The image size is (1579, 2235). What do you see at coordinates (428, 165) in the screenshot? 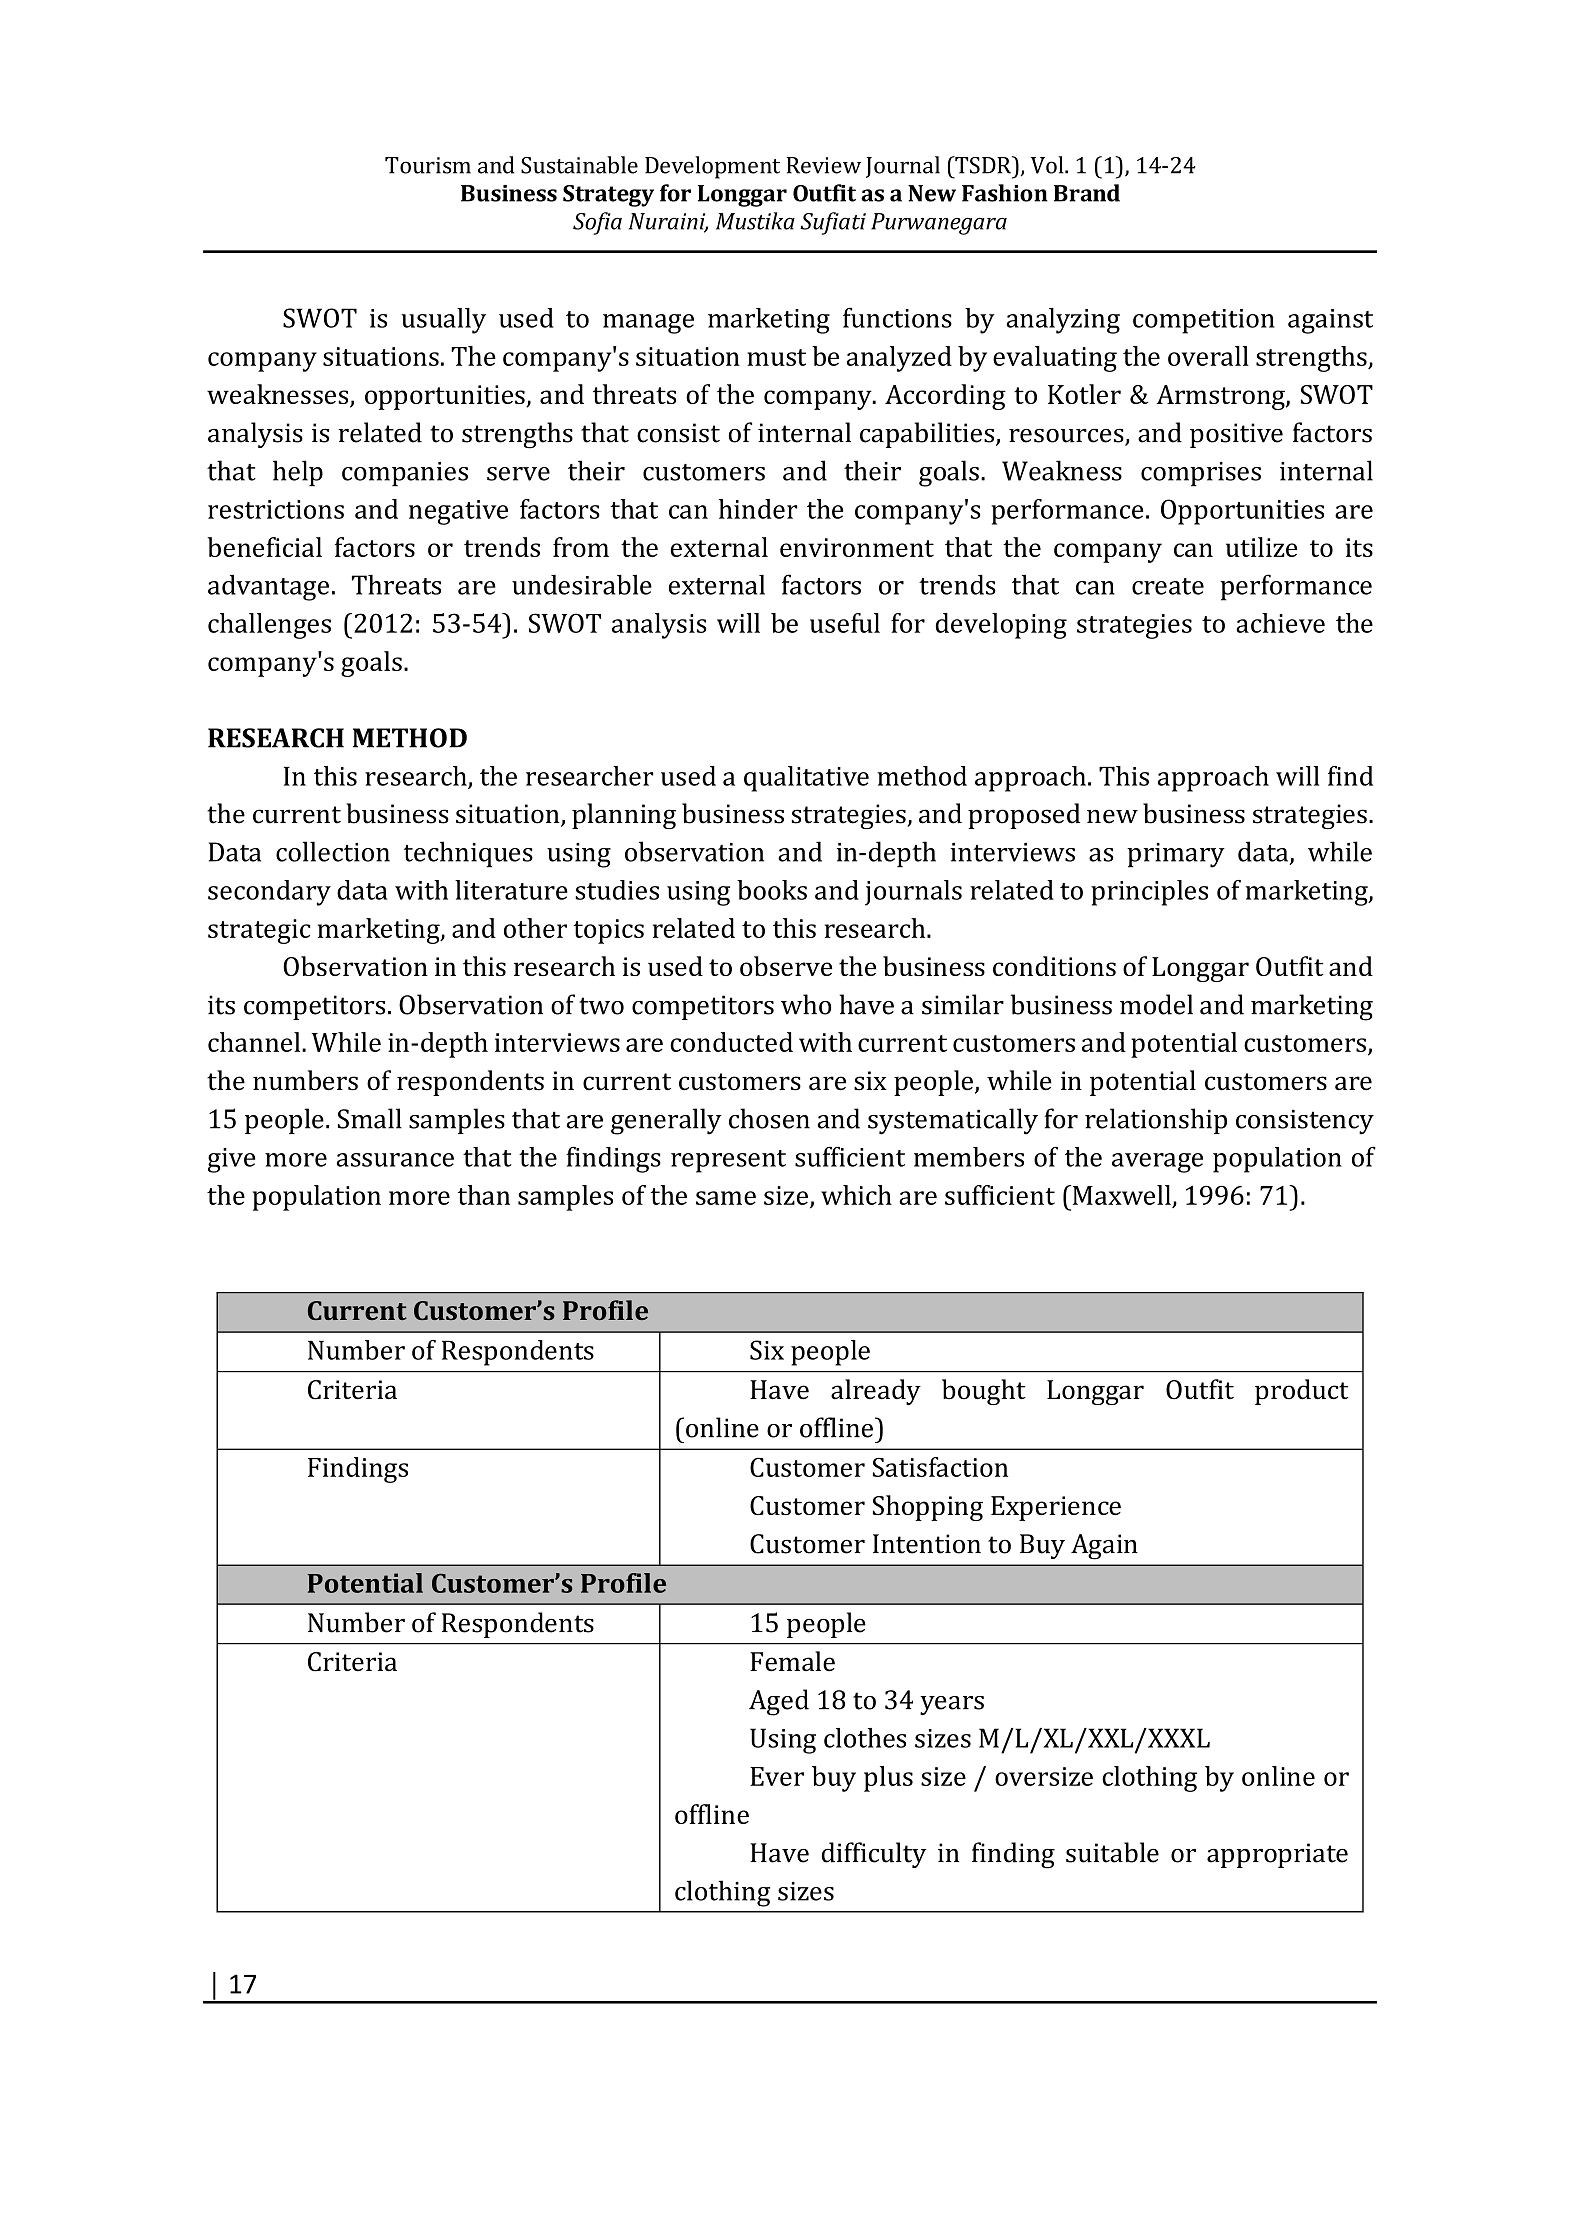
I see `Tourism` at bounding box center [428, 165].
